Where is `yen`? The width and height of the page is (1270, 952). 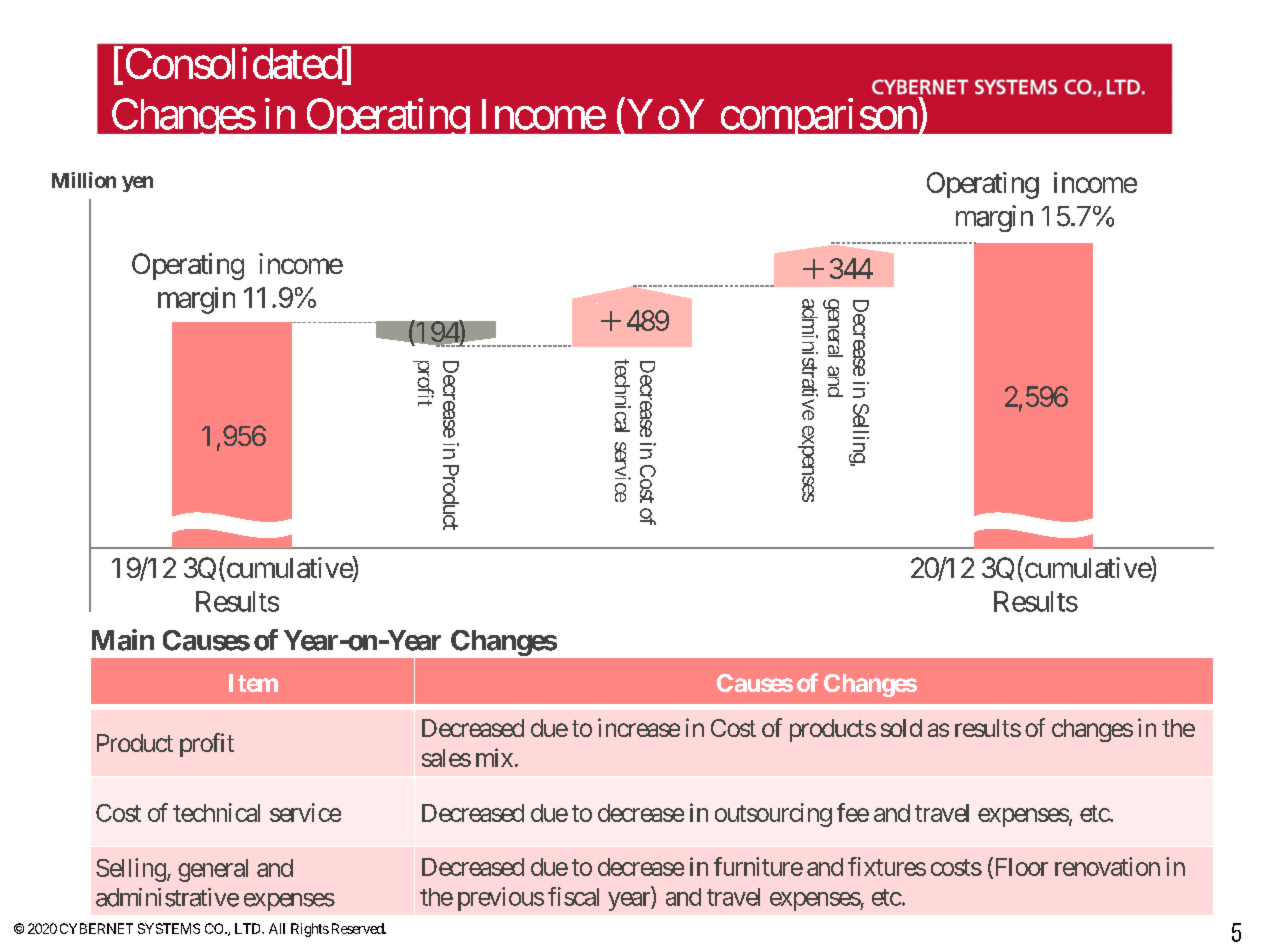
yen is located at coordinates (137, 184).
